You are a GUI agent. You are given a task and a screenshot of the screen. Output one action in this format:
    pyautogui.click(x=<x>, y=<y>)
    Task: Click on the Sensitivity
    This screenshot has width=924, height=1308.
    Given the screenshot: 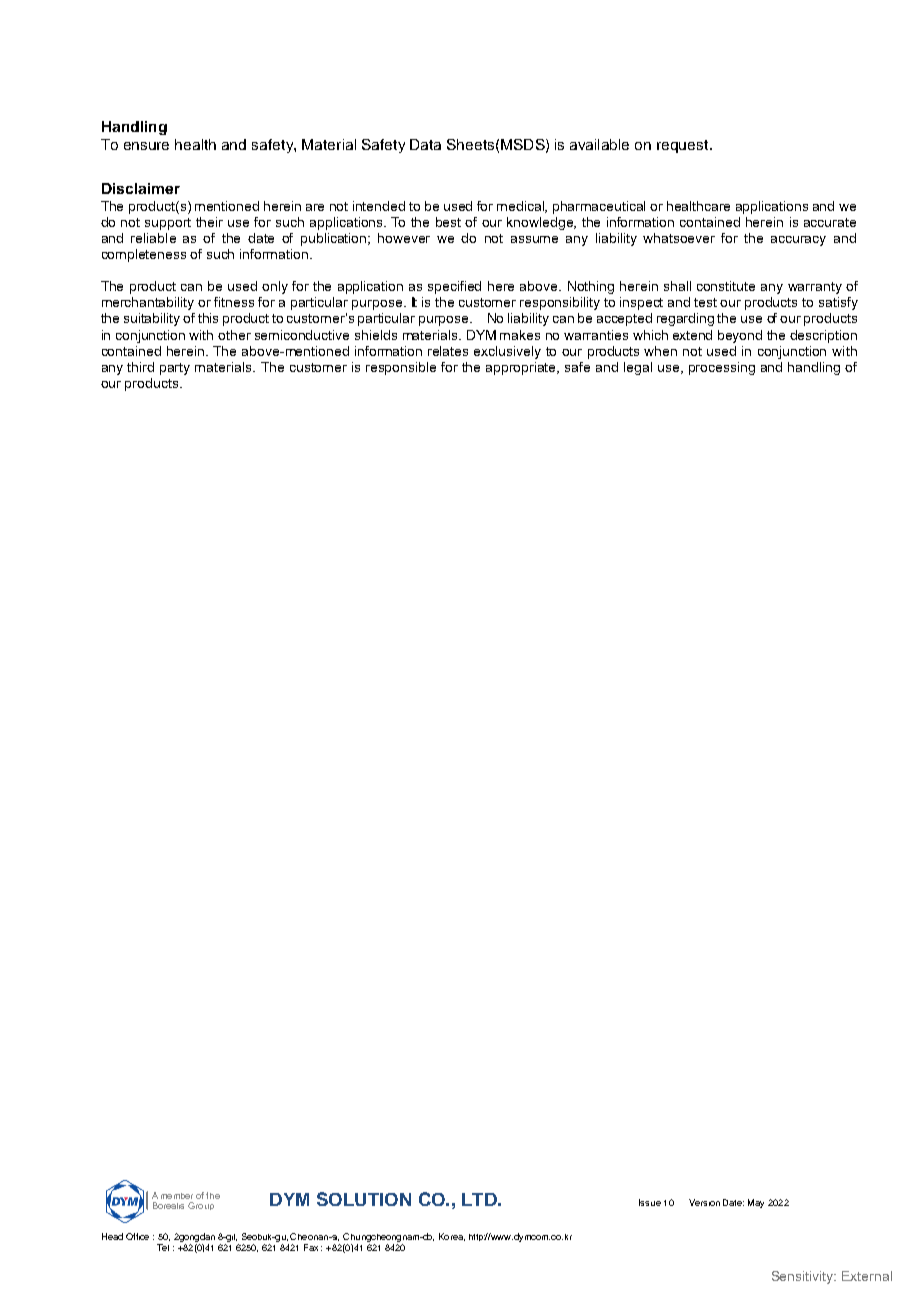 What is the action you would take?
    pyautogui.click(x=804, y=1277)
